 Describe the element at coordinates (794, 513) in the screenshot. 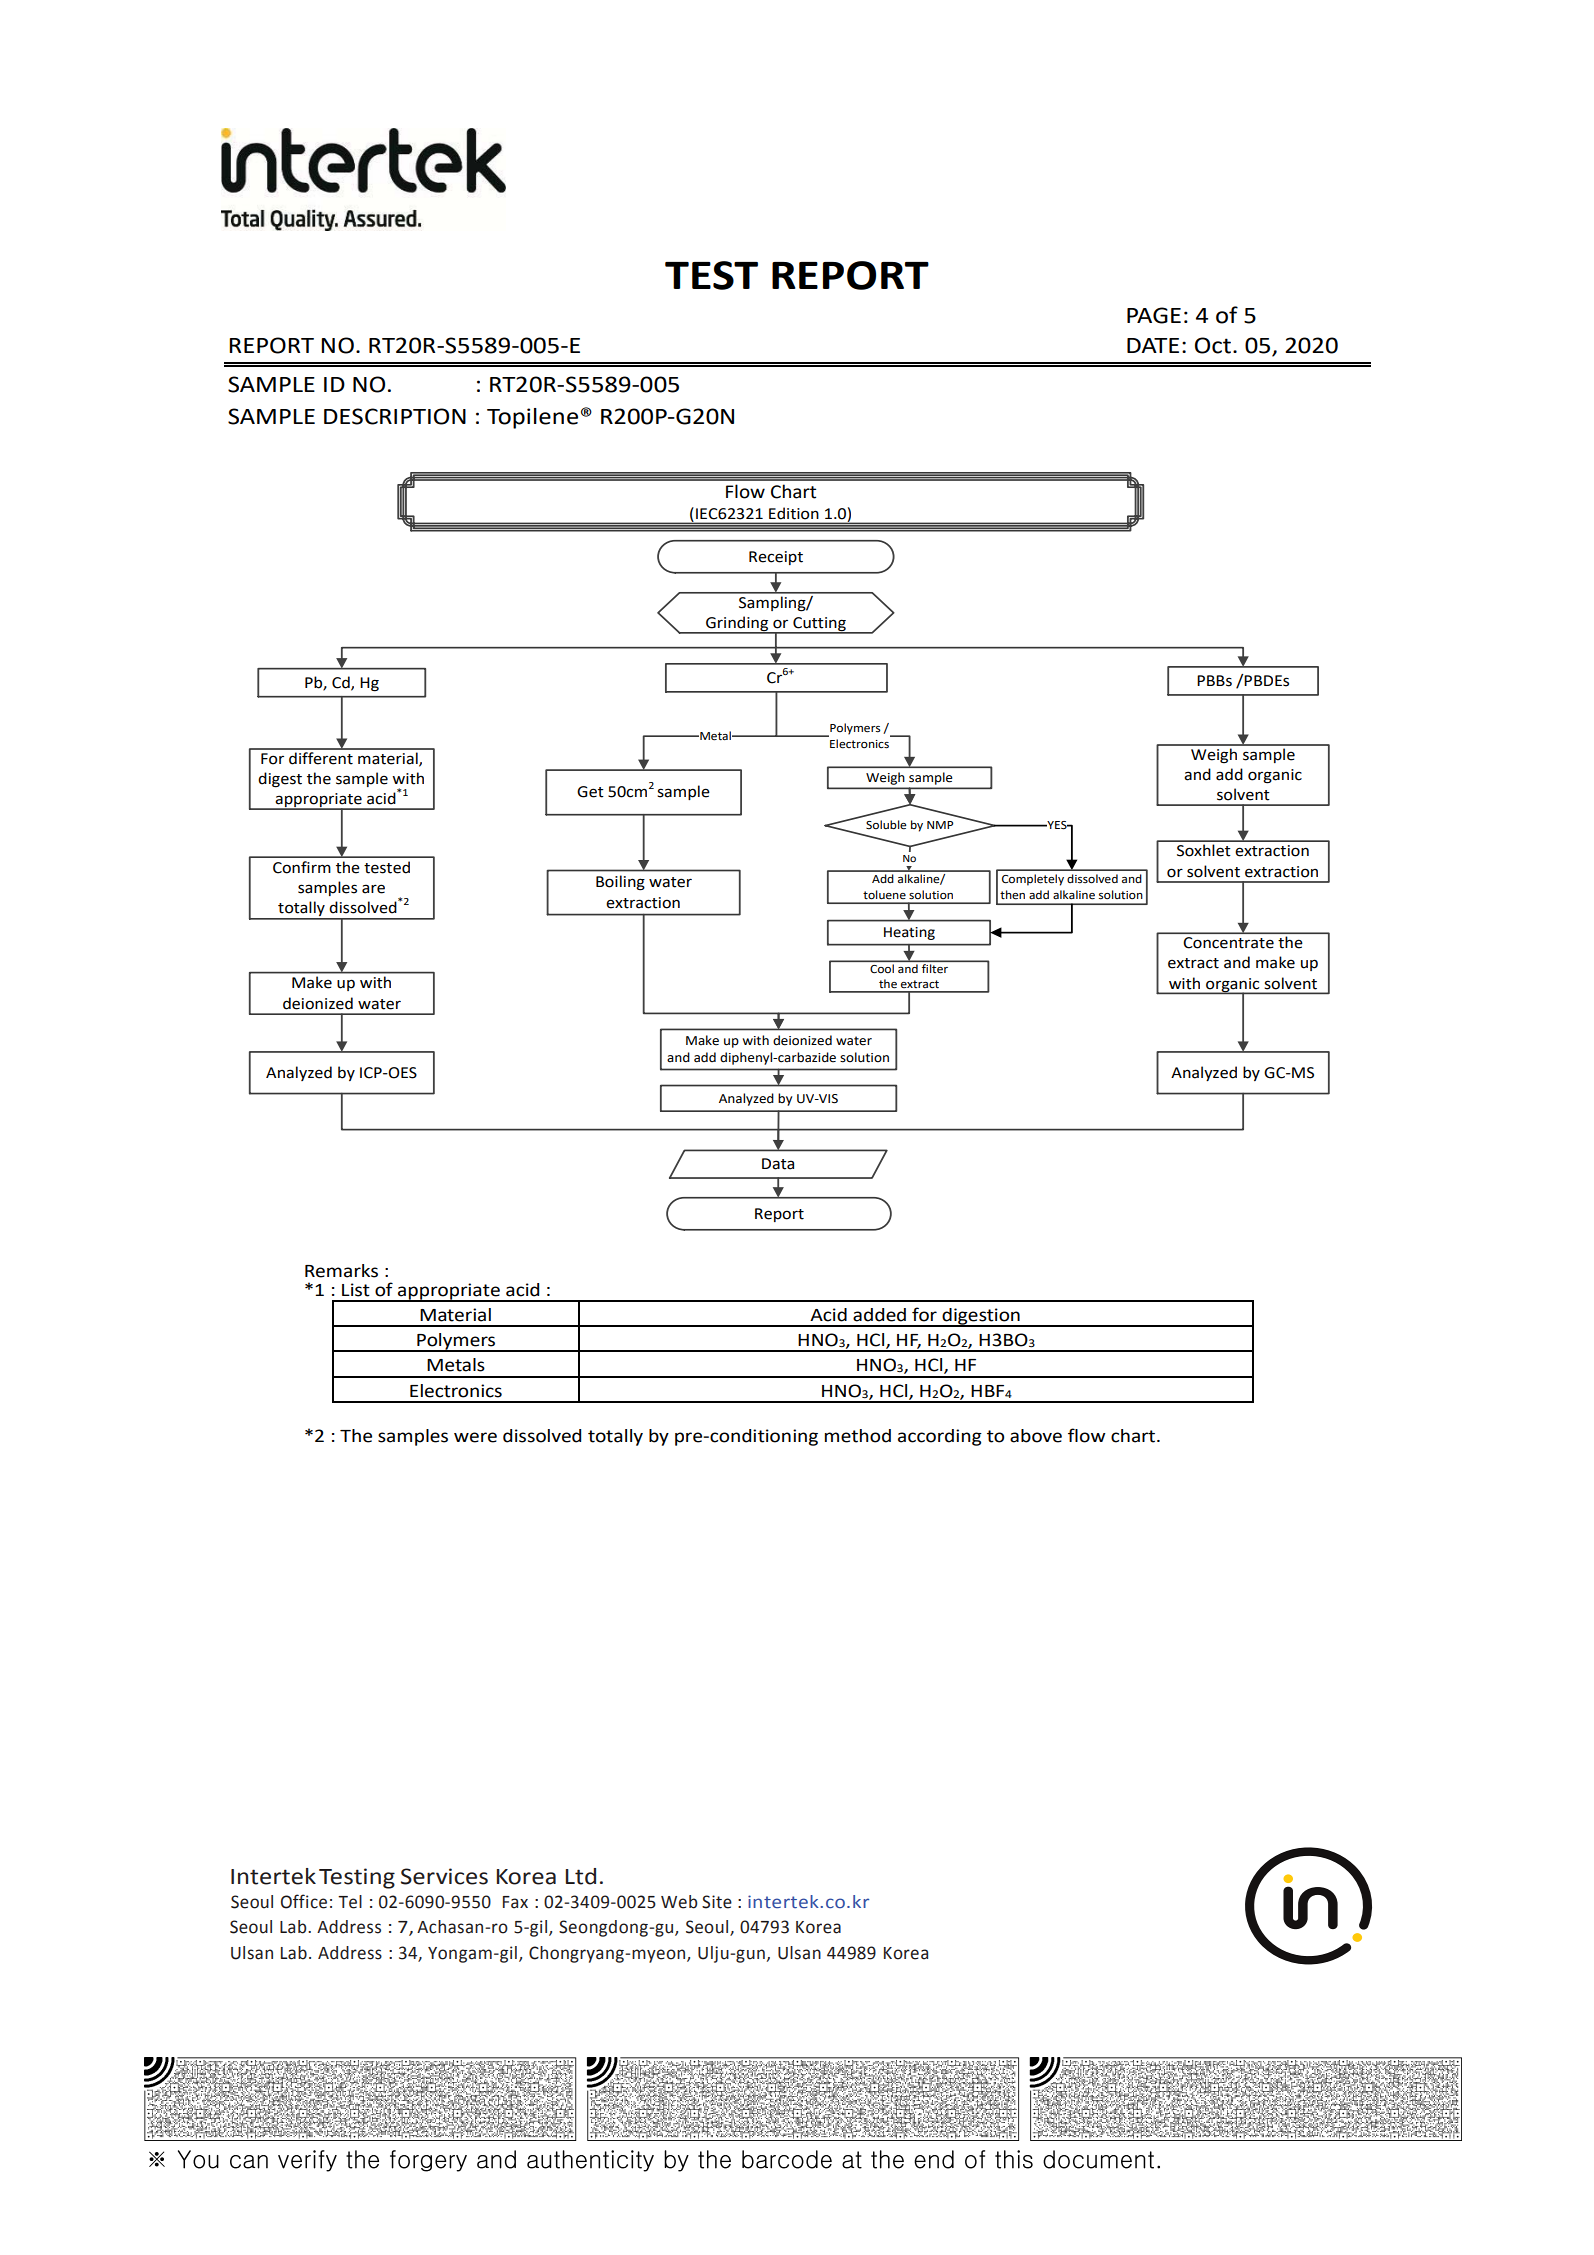

I see `Edition` at that location.
